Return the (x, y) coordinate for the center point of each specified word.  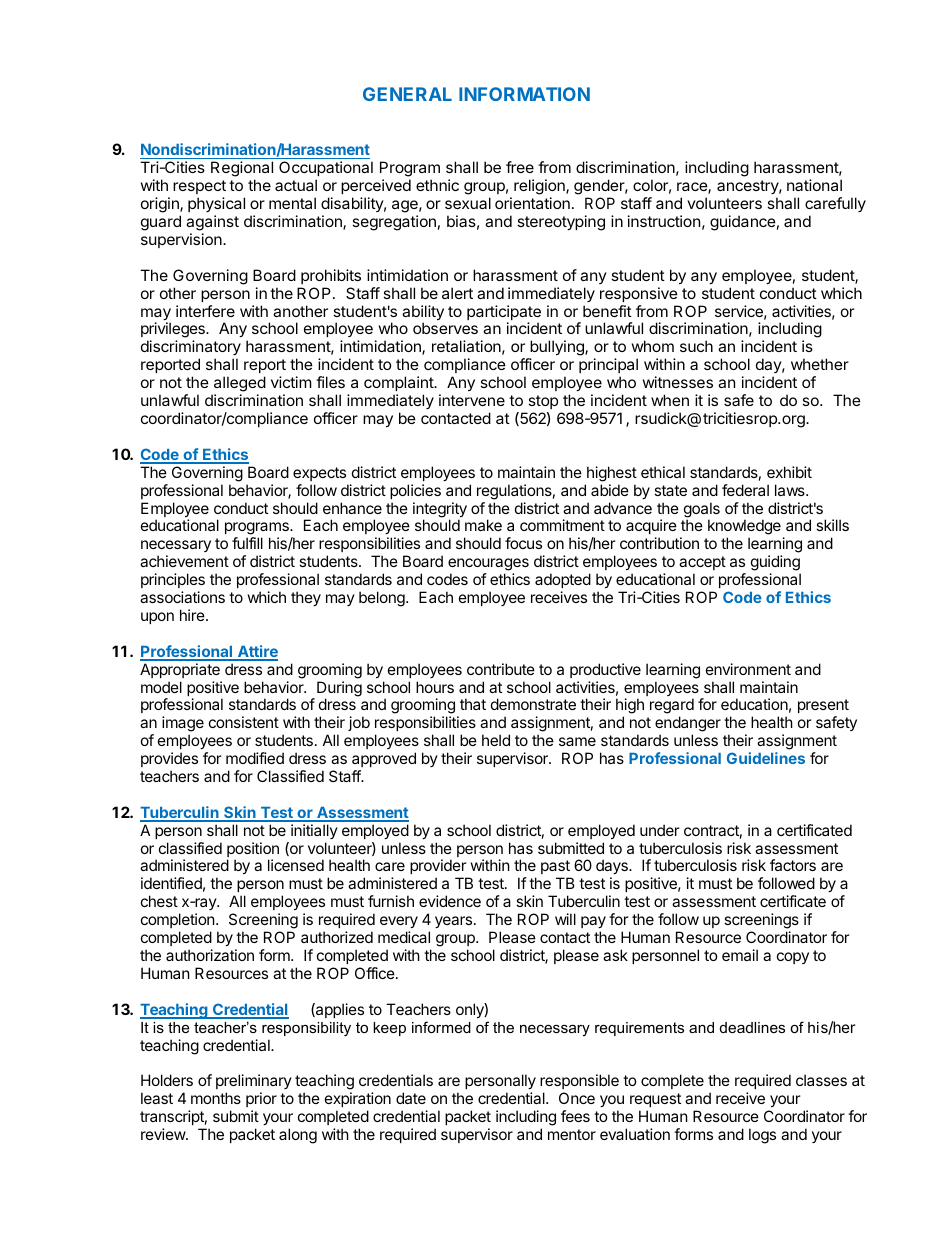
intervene (472, 400)
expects (319, 474)
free (520, 167)
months (216, 1098)
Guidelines (766, 758)
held (496, 740)
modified (255, 758)
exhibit (789, 472)
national (814, 185)
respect (199, 187)
